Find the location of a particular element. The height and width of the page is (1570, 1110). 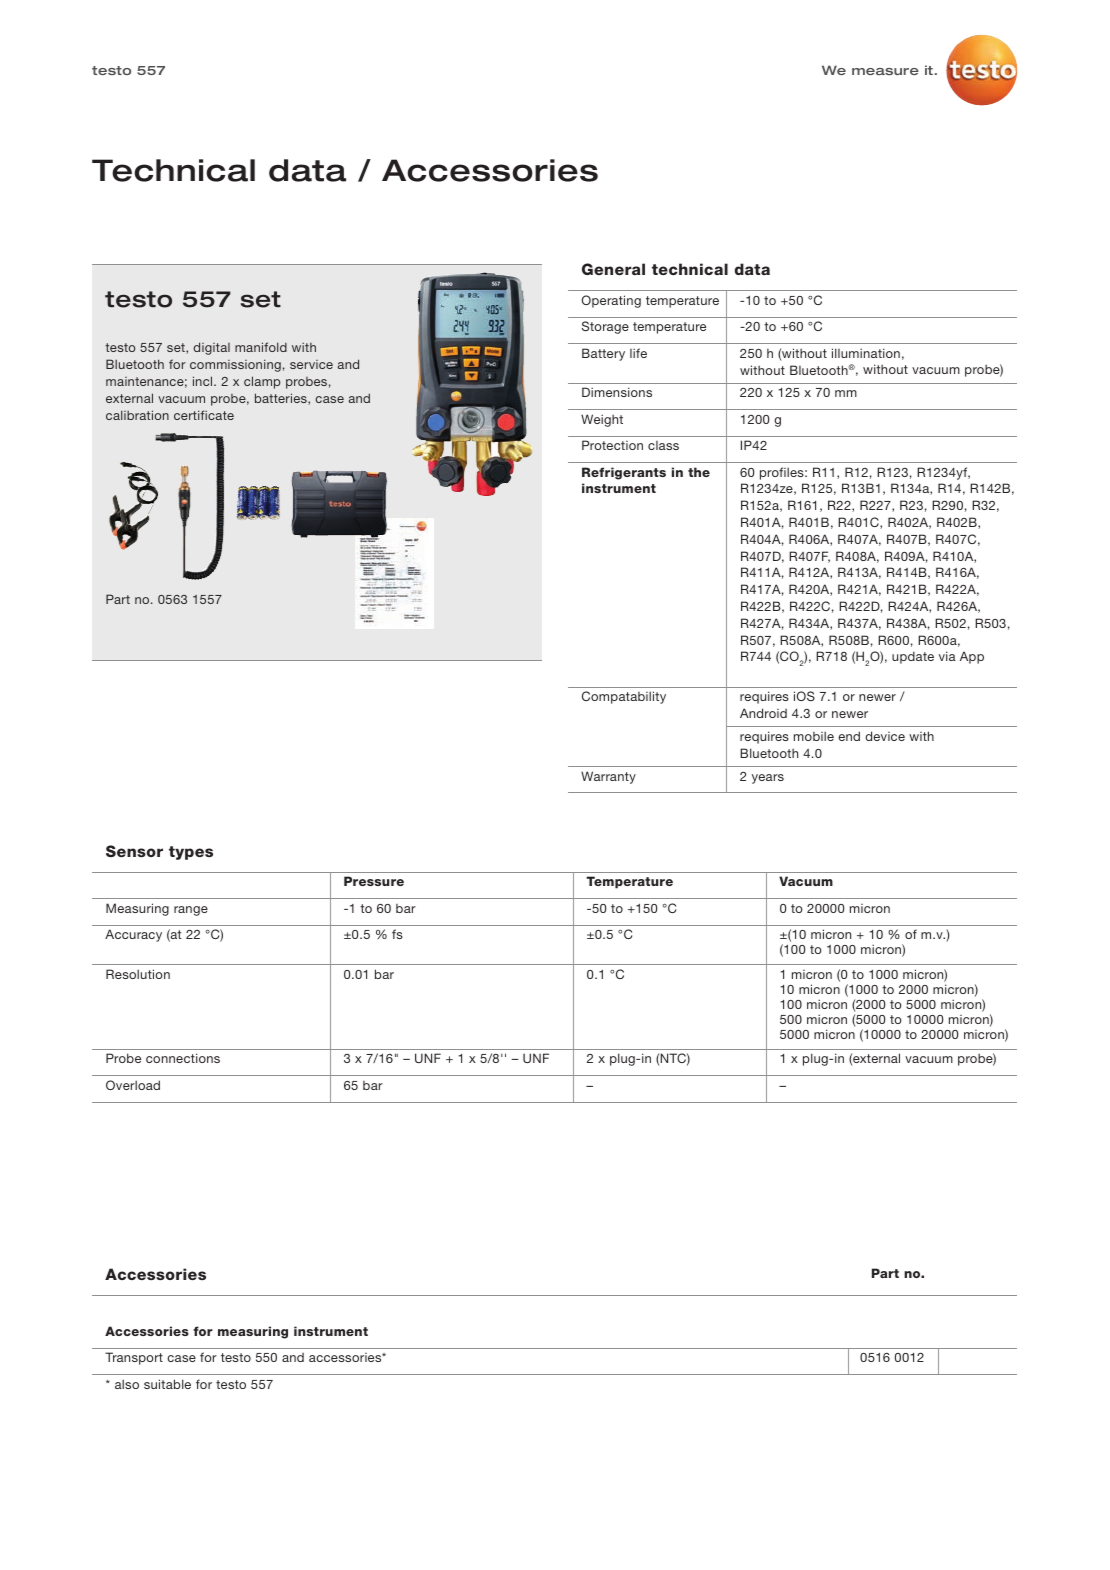

range is located at coordinates (191, 911).
